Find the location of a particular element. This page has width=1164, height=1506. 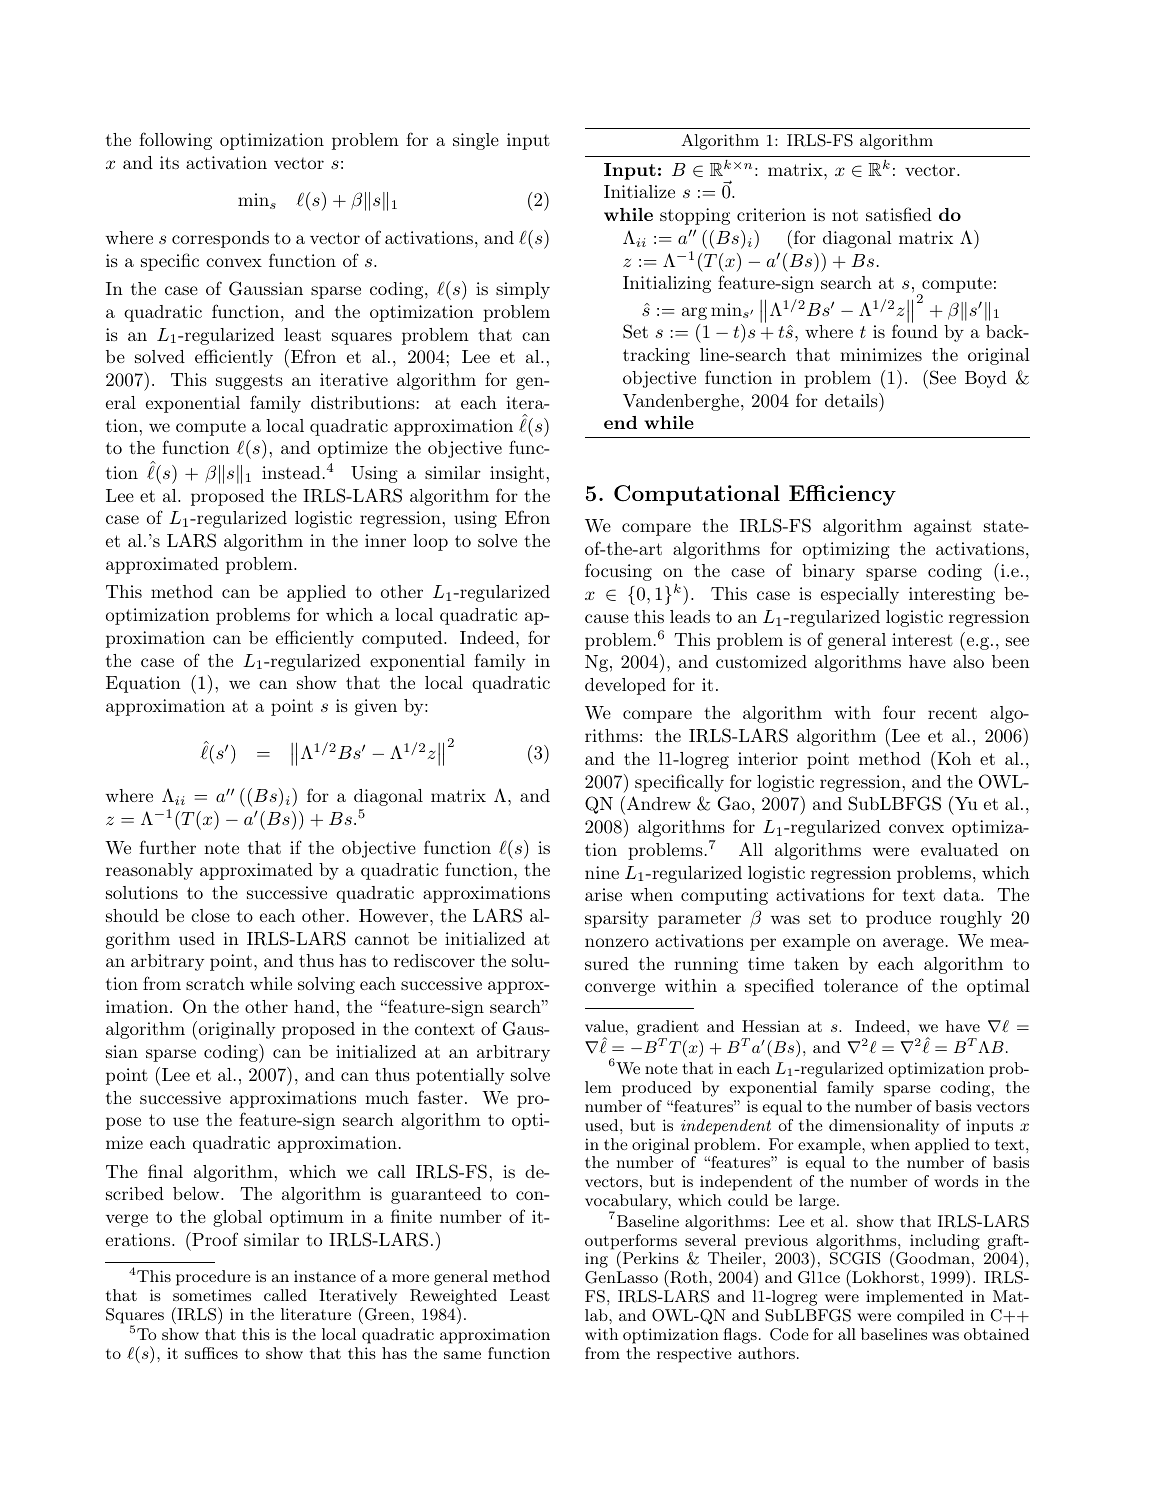

single is located at coordinates (476, 141).
